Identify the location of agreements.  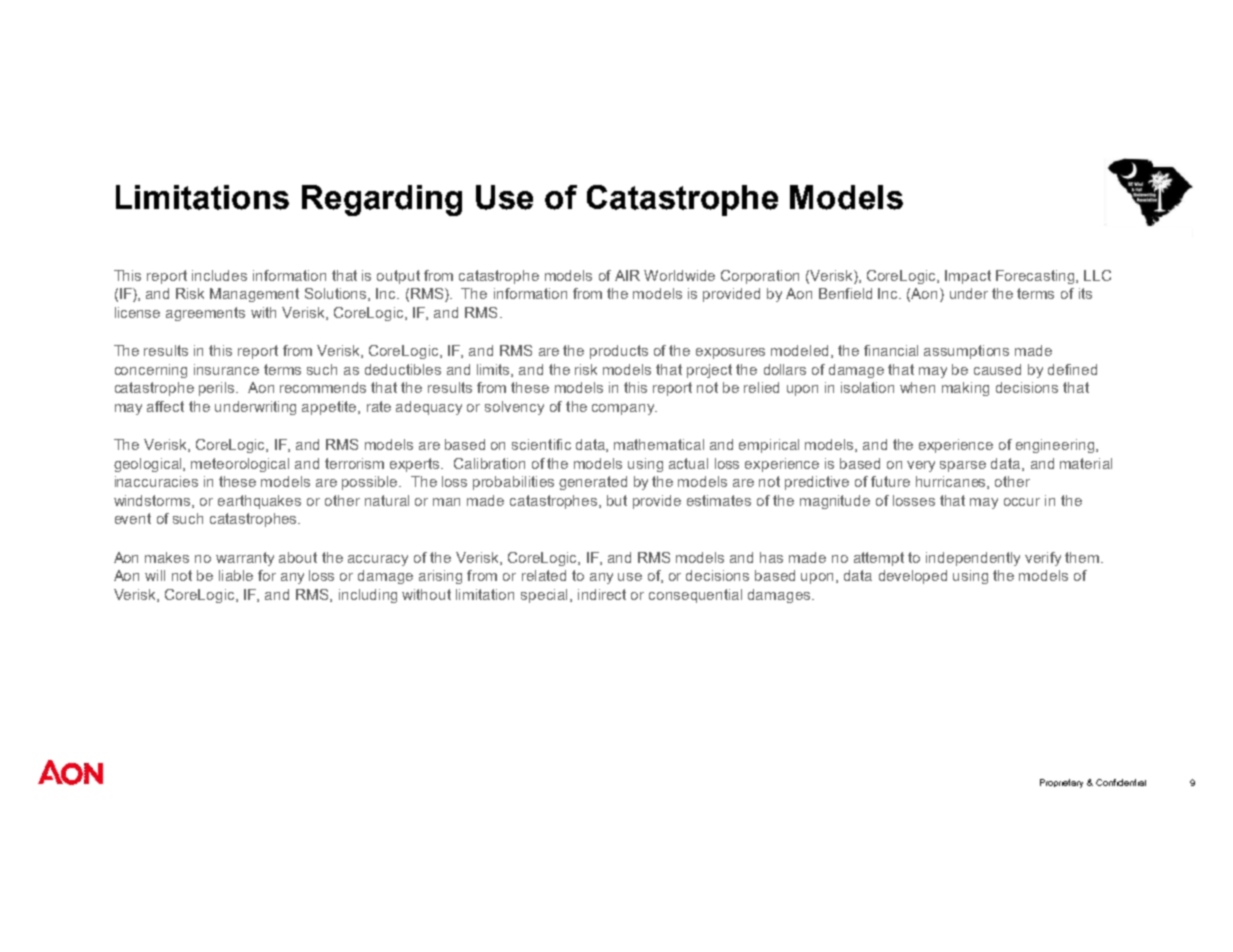
(205, 314).
